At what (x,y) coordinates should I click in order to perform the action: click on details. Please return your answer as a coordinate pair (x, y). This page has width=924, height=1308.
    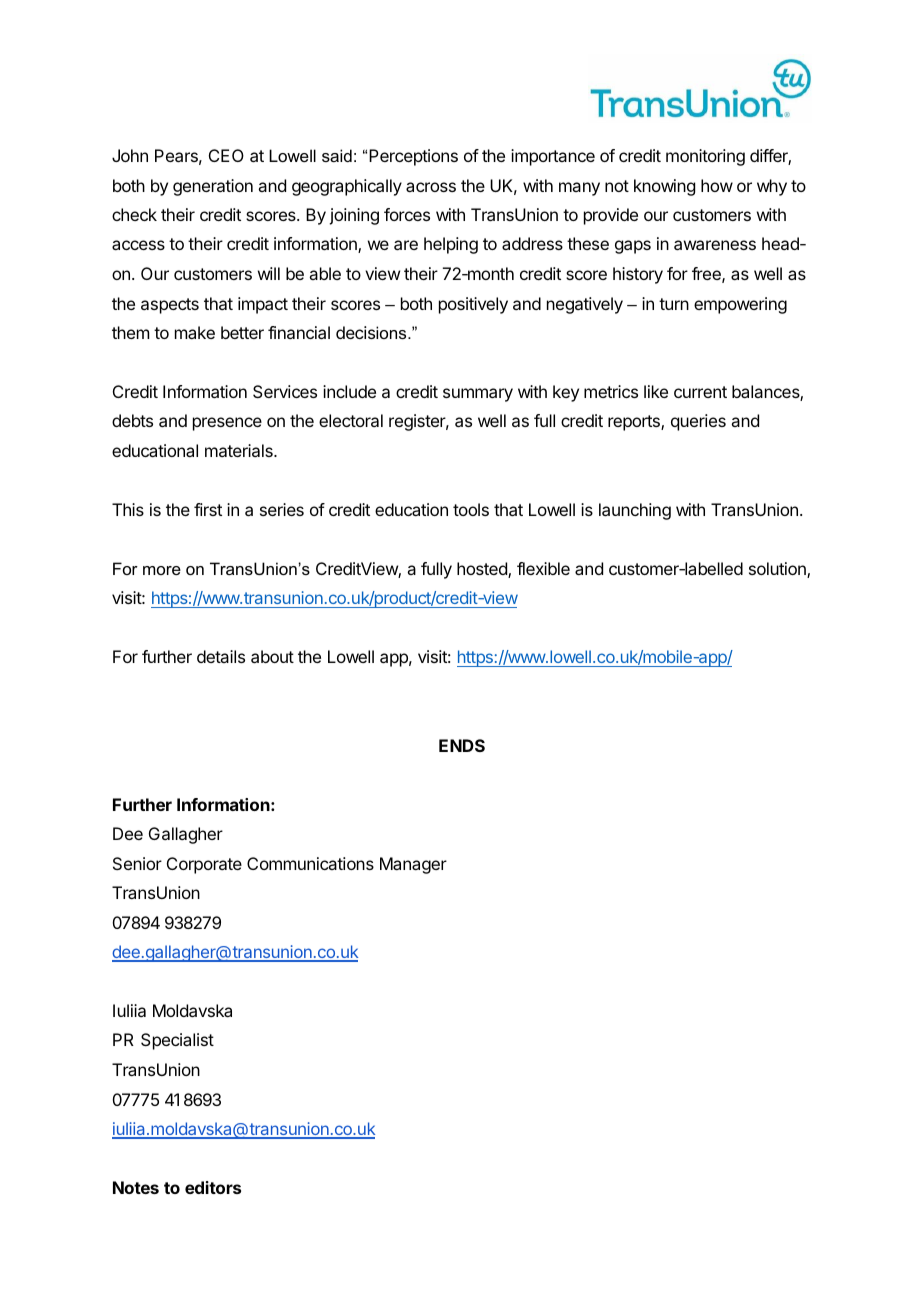
    Looking at the image, I should click on (221, 656).
